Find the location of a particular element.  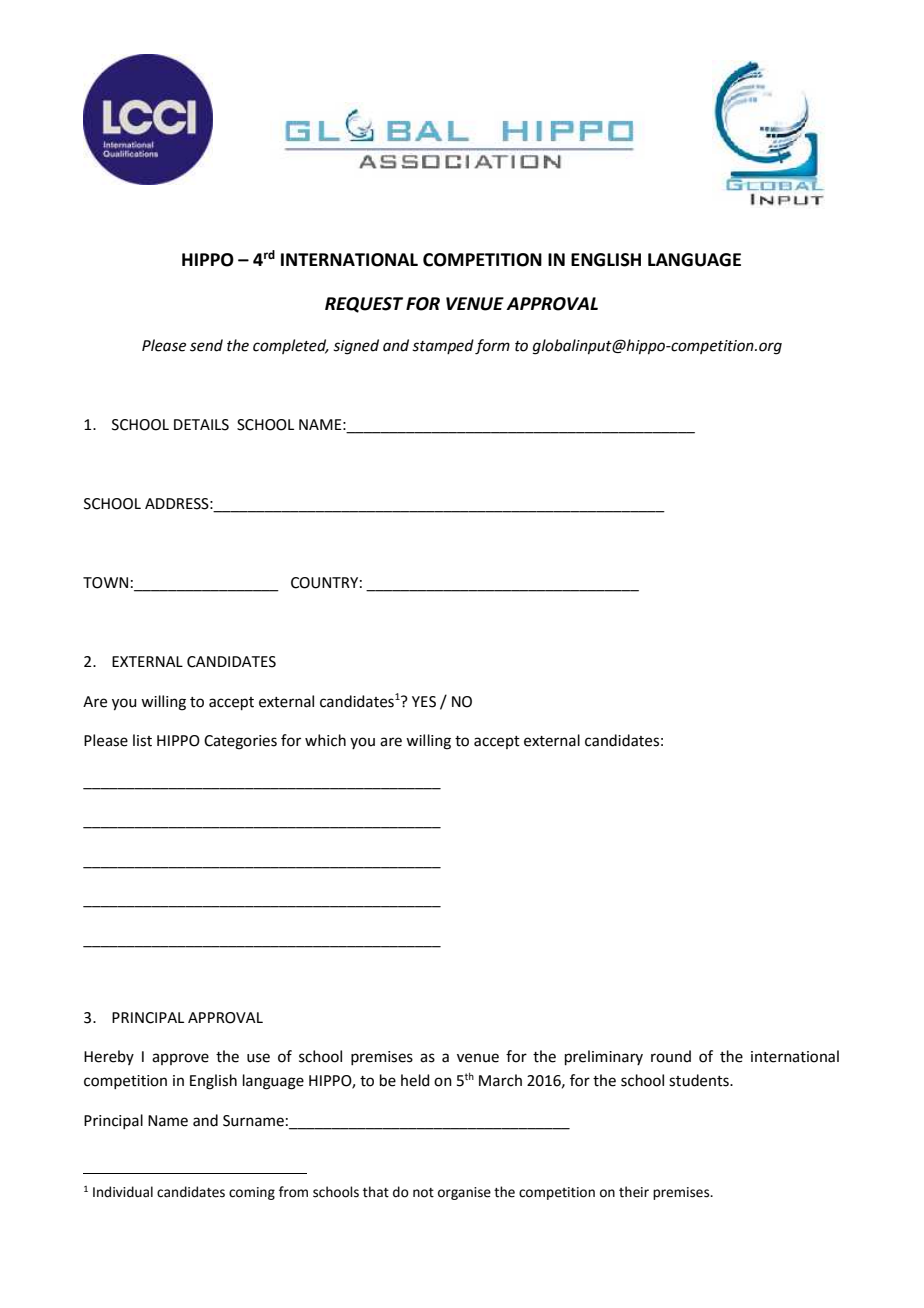

stamped is located at coordinates (443, 346).
